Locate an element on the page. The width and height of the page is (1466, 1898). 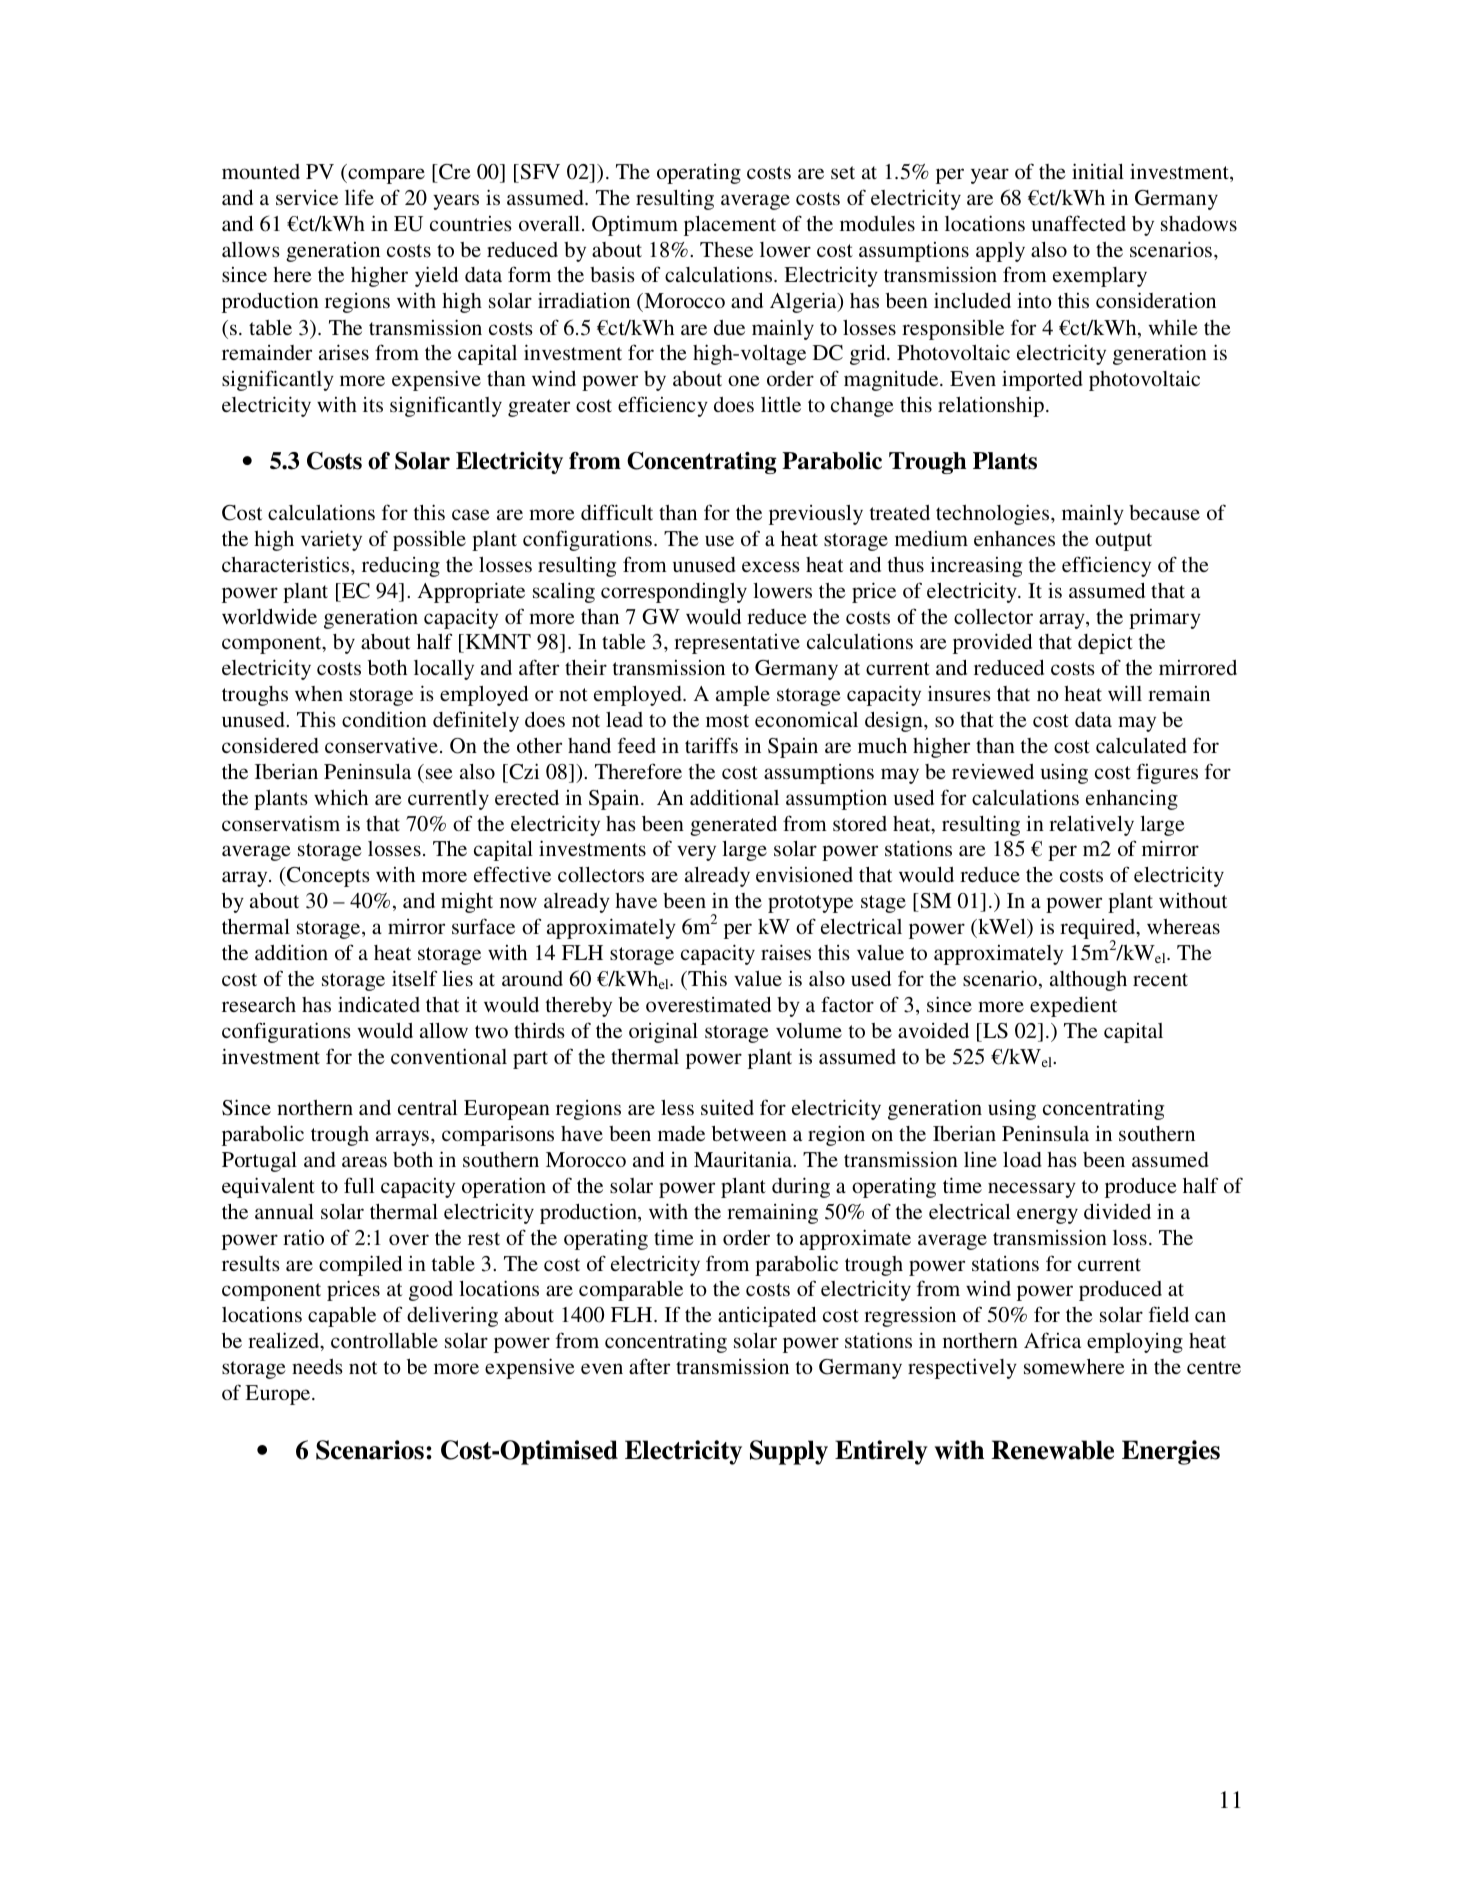
will is located at coordinates (1125, 693).
